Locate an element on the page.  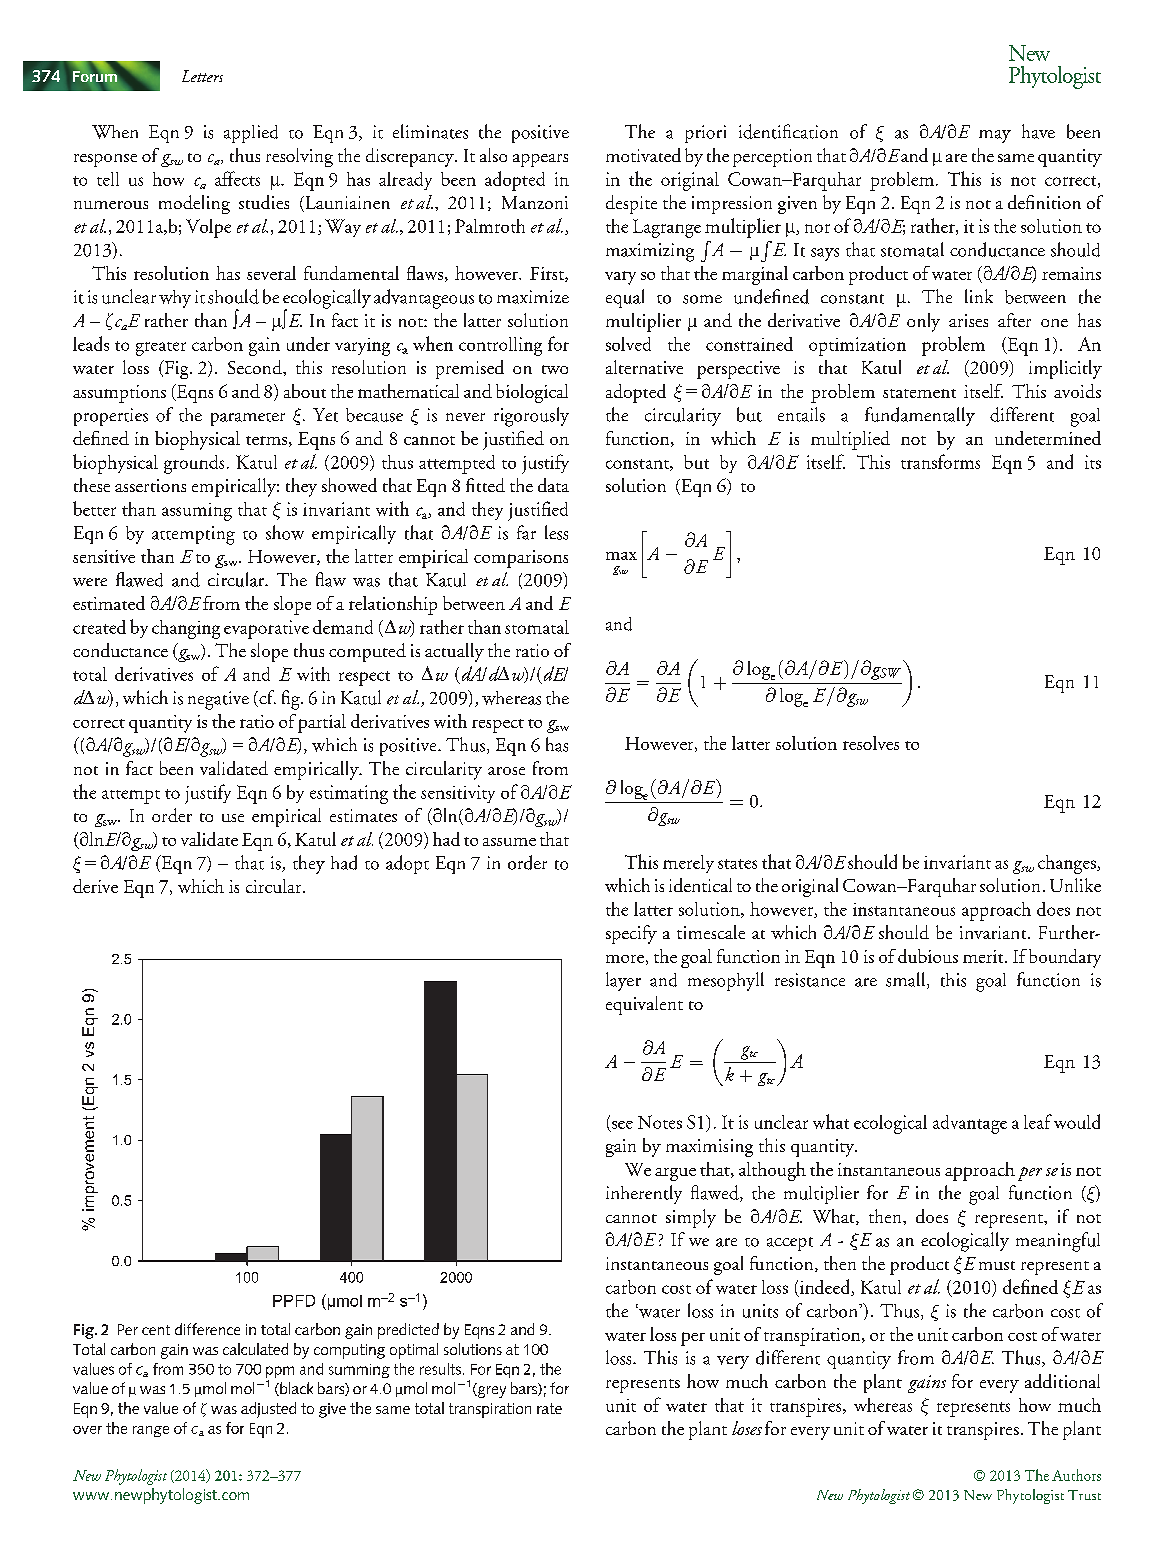
adjusted is located at coordinates (268, 1410).
